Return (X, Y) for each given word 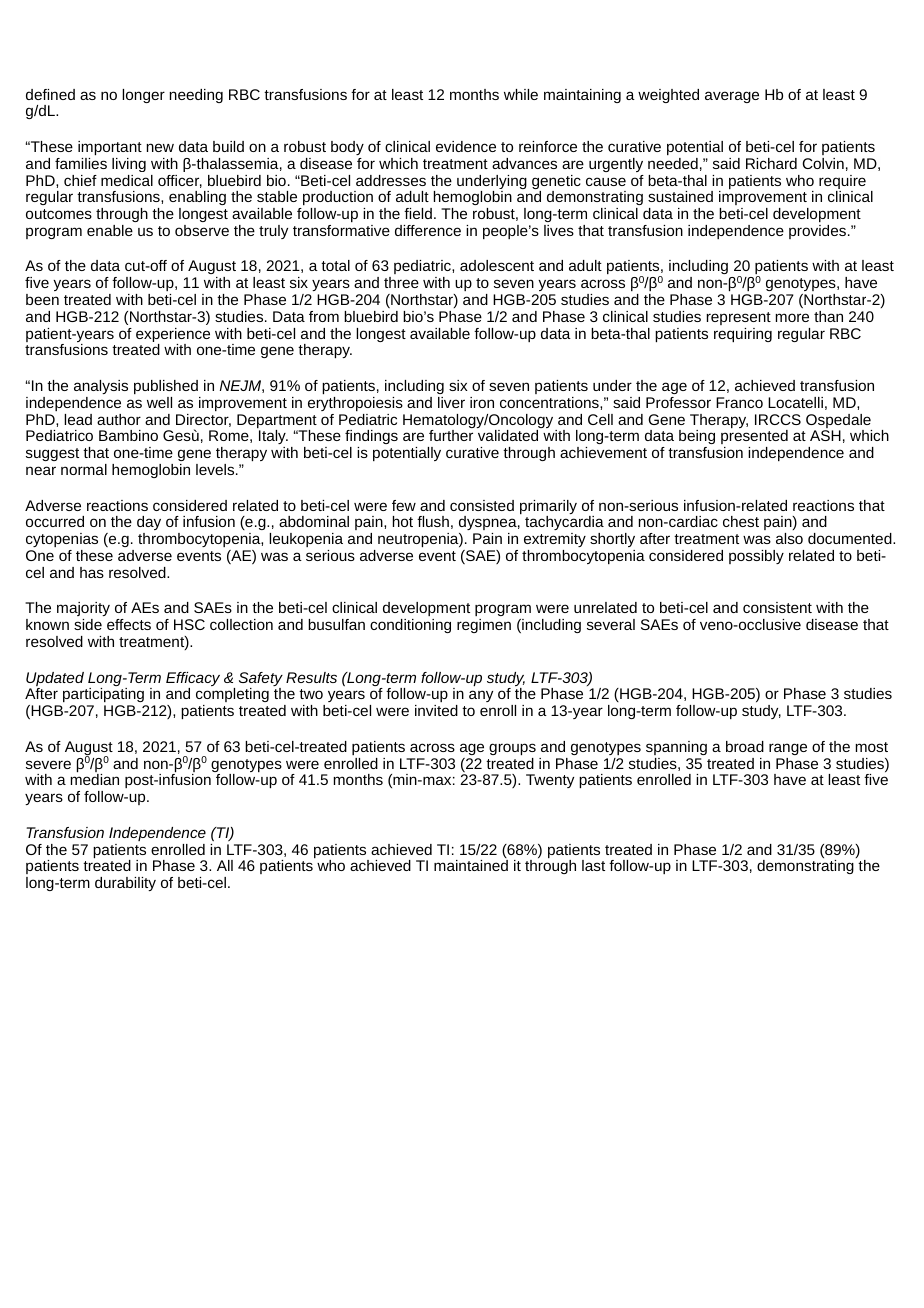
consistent (777, 607)
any (481, 696)
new (160, 147)
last (593, 865)
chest (741, 521)
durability (125, 884)
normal (84, 469)
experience (173, 336)
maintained (471, 865)
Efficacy (193, 680)
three (401, 282)
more (792, 317)
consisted (482, 505)
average (732, 97)
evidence (466, 146)
